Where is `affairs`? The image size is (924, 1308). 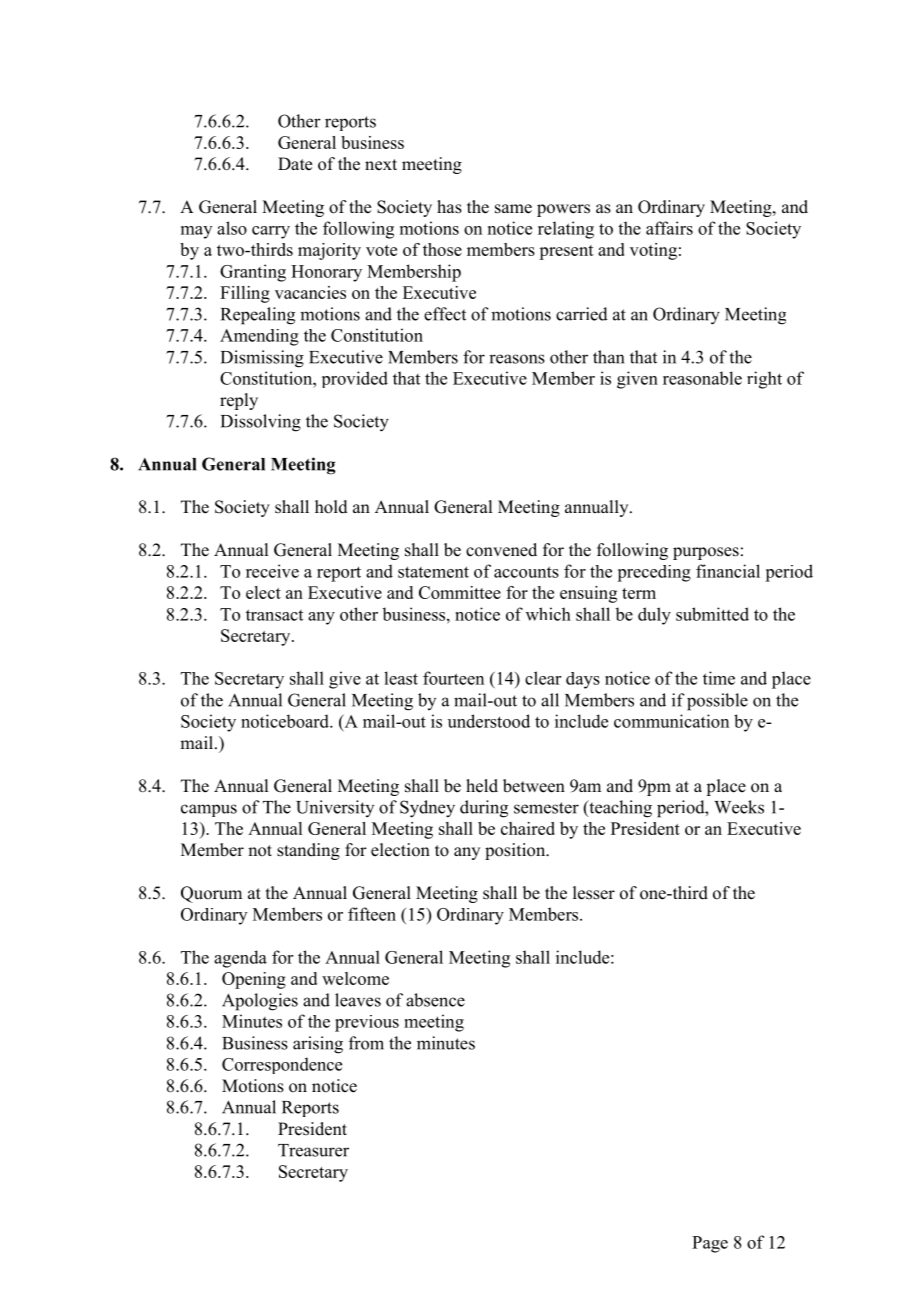 affairs is located at coordinates (669, 228).
